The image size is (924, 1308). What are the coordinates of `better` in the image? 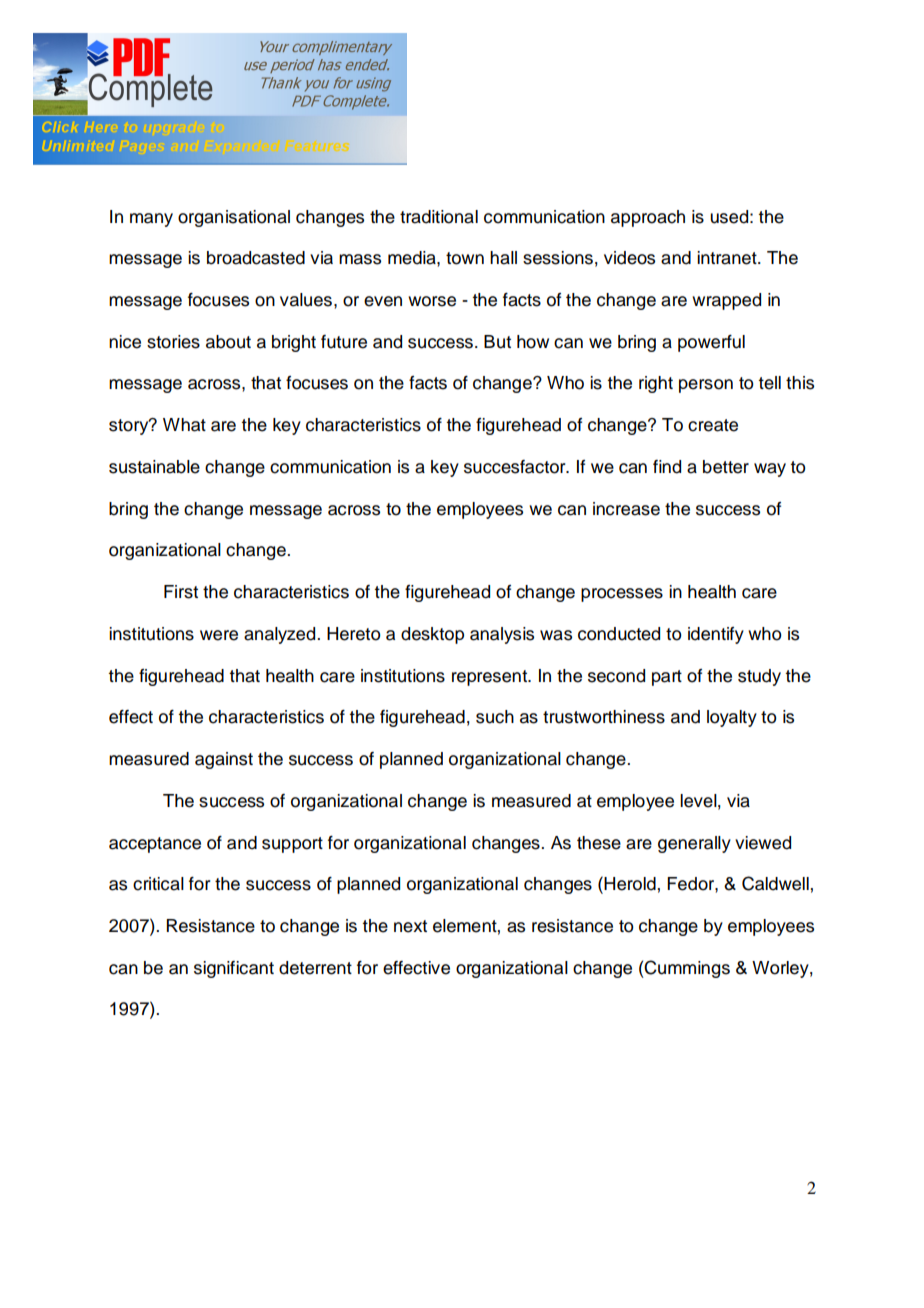 It's located at (726, 467).
